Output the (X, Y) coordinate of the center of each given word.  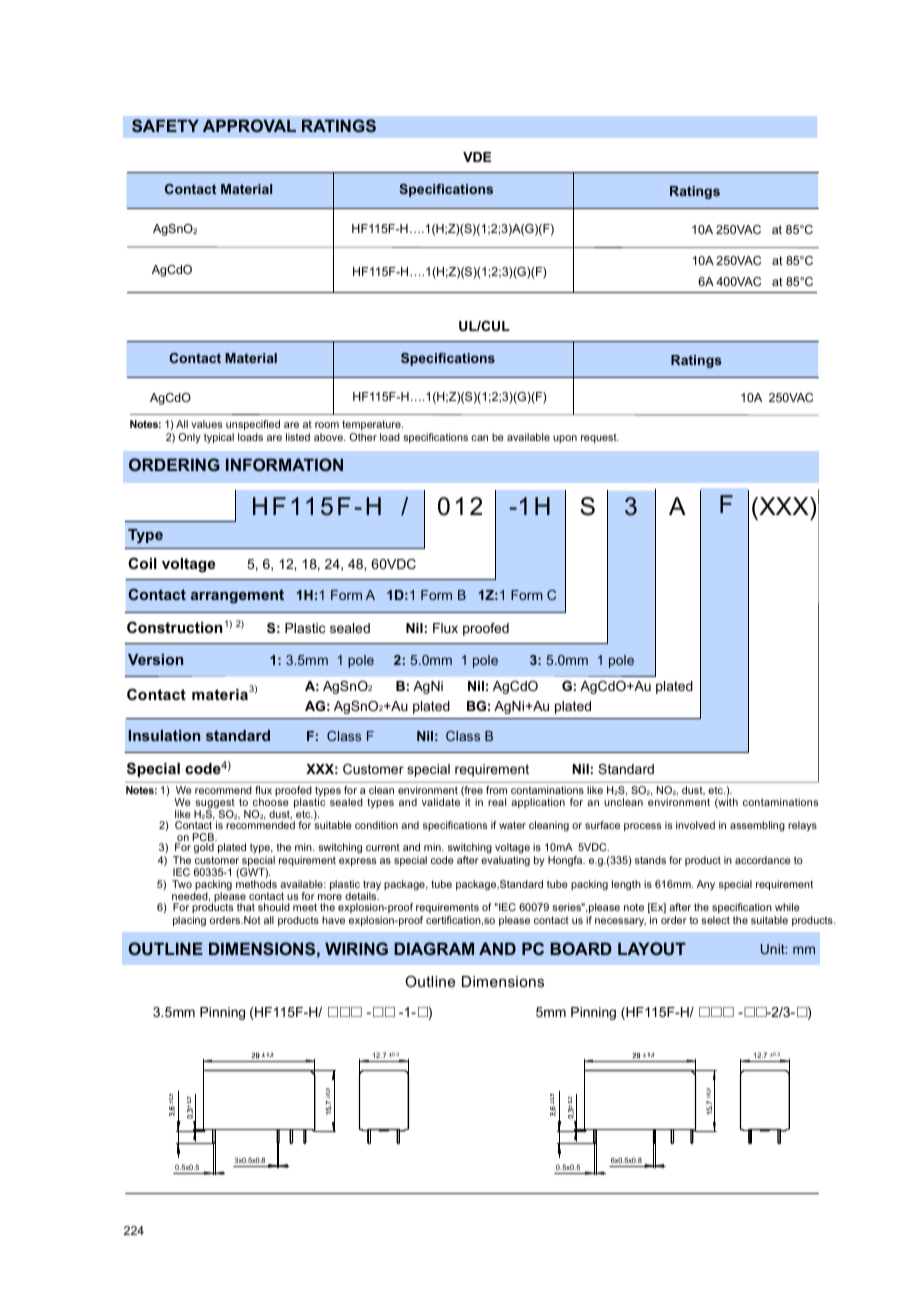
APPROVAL (249, 125)
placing (189, 921)
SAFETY (165, 125)
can (479, 438)
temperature (372, 425)
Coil (142, 563)
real (497, 802)
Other (363, 437)
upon (565, 439)
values (206, 424)
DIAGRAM (434, 948)
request (600, 438)
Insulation (164, 735)
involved (695, 825)
